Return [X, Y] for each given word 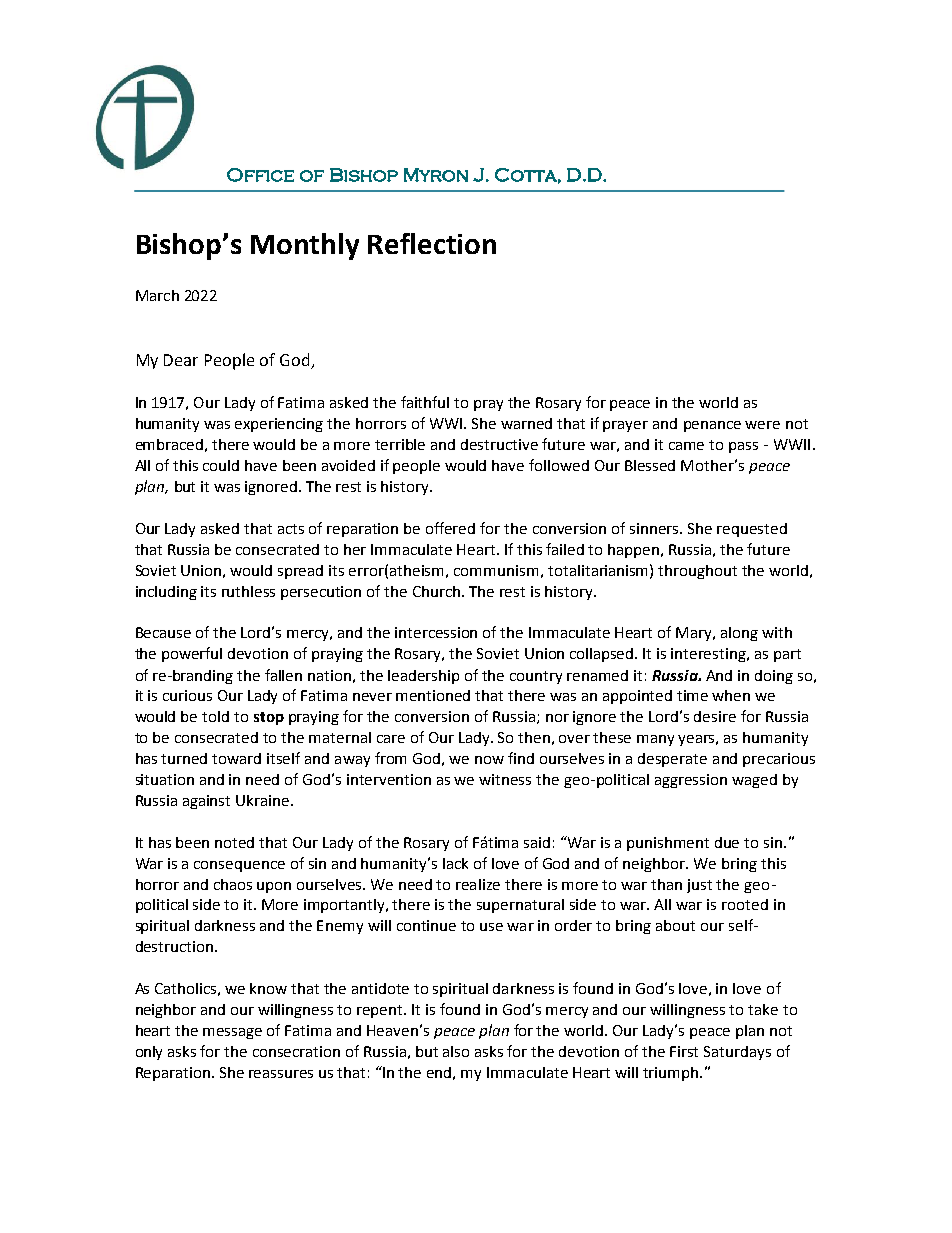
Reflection [432, 243]
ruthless [248, 591]
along [739, 634]
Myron [436, 175]
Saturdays [737, 1053]
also [456, 1051]
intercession [436, 632]
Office [260, 175]
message [232, 1033]
